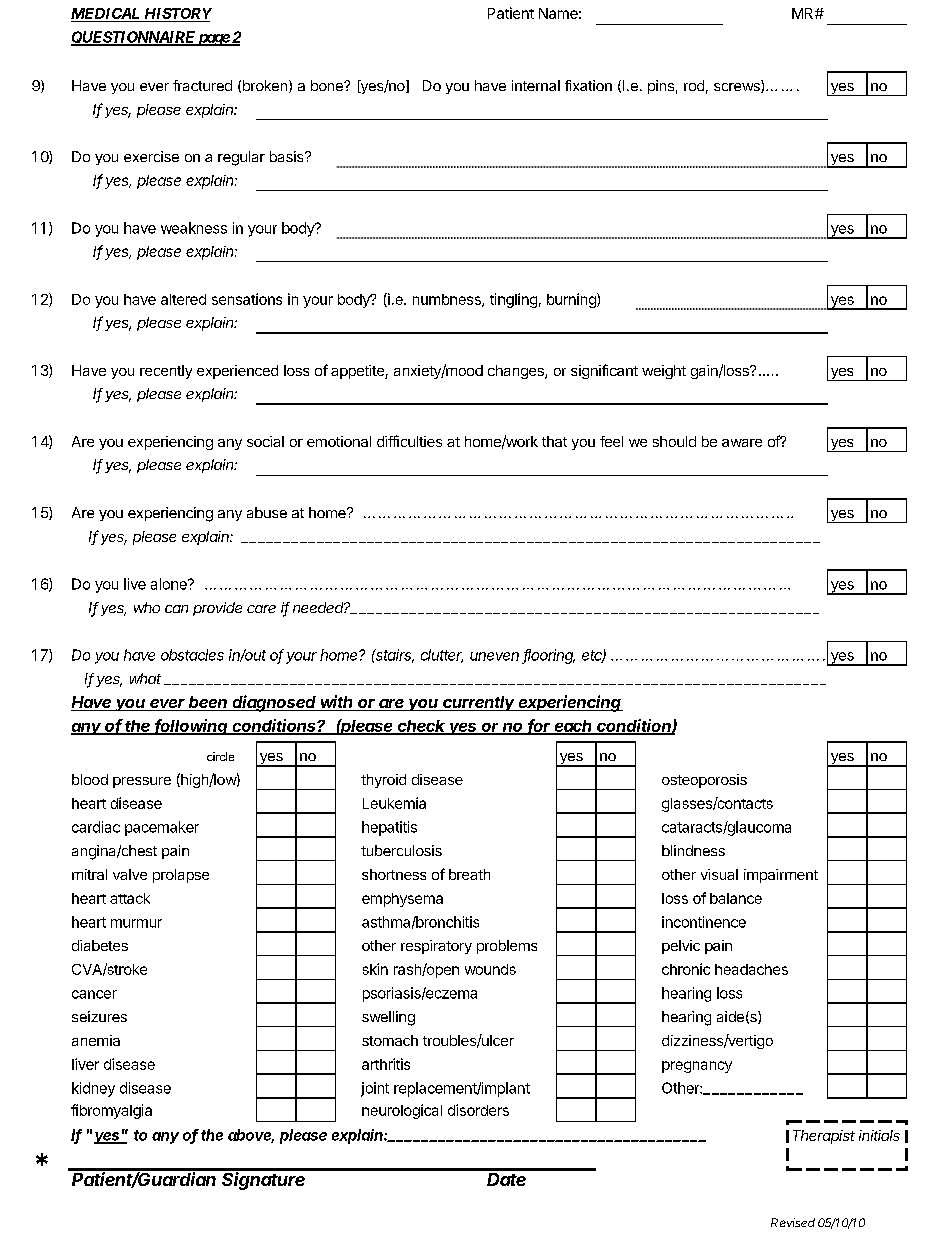  Describe the element at coordinates (738, 88) in the image. I see `screws` at that location.
